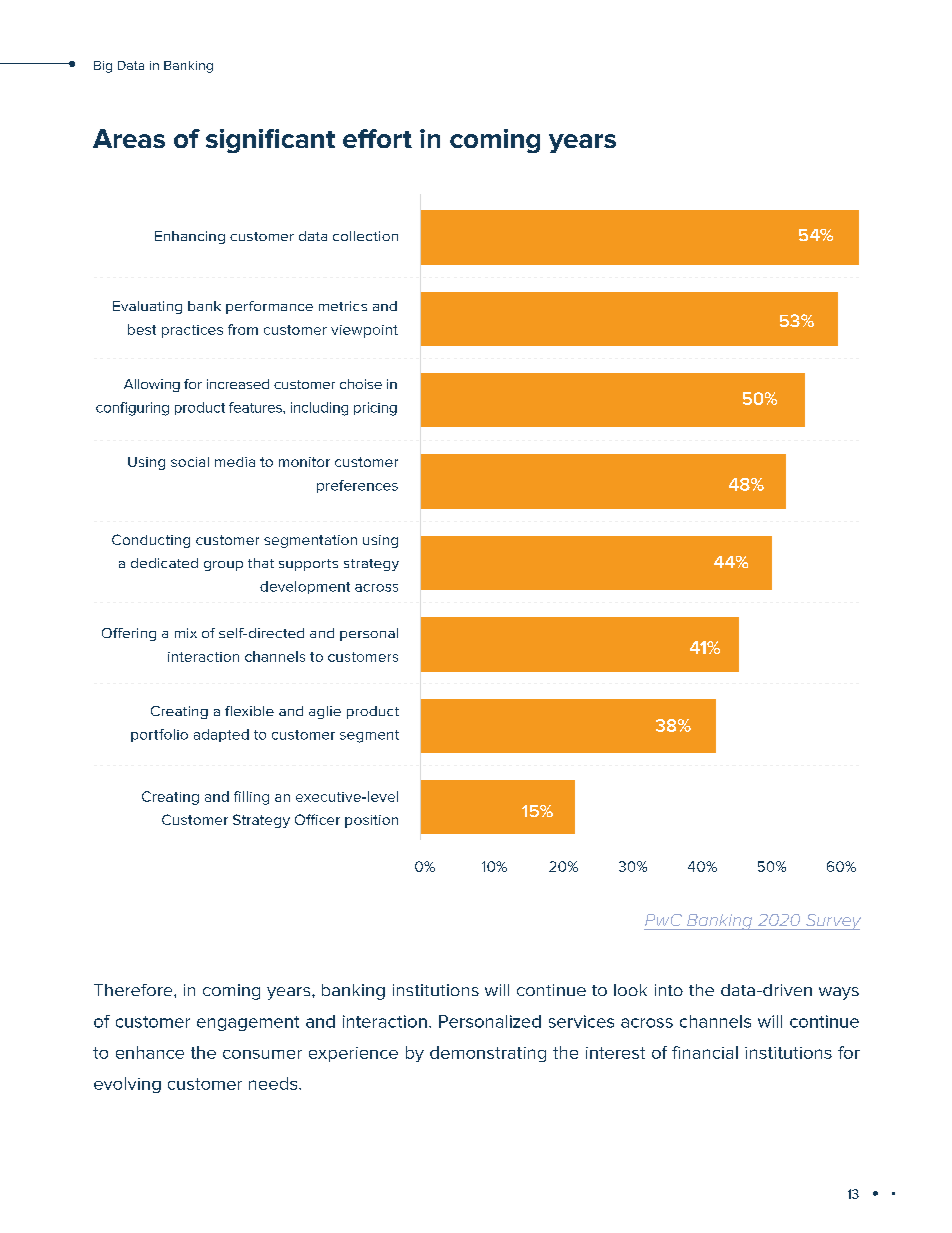  What do you see at coordinates (364, 331) in the screenshot?
I see `viewpoint` at bounding box center [364, 331].
